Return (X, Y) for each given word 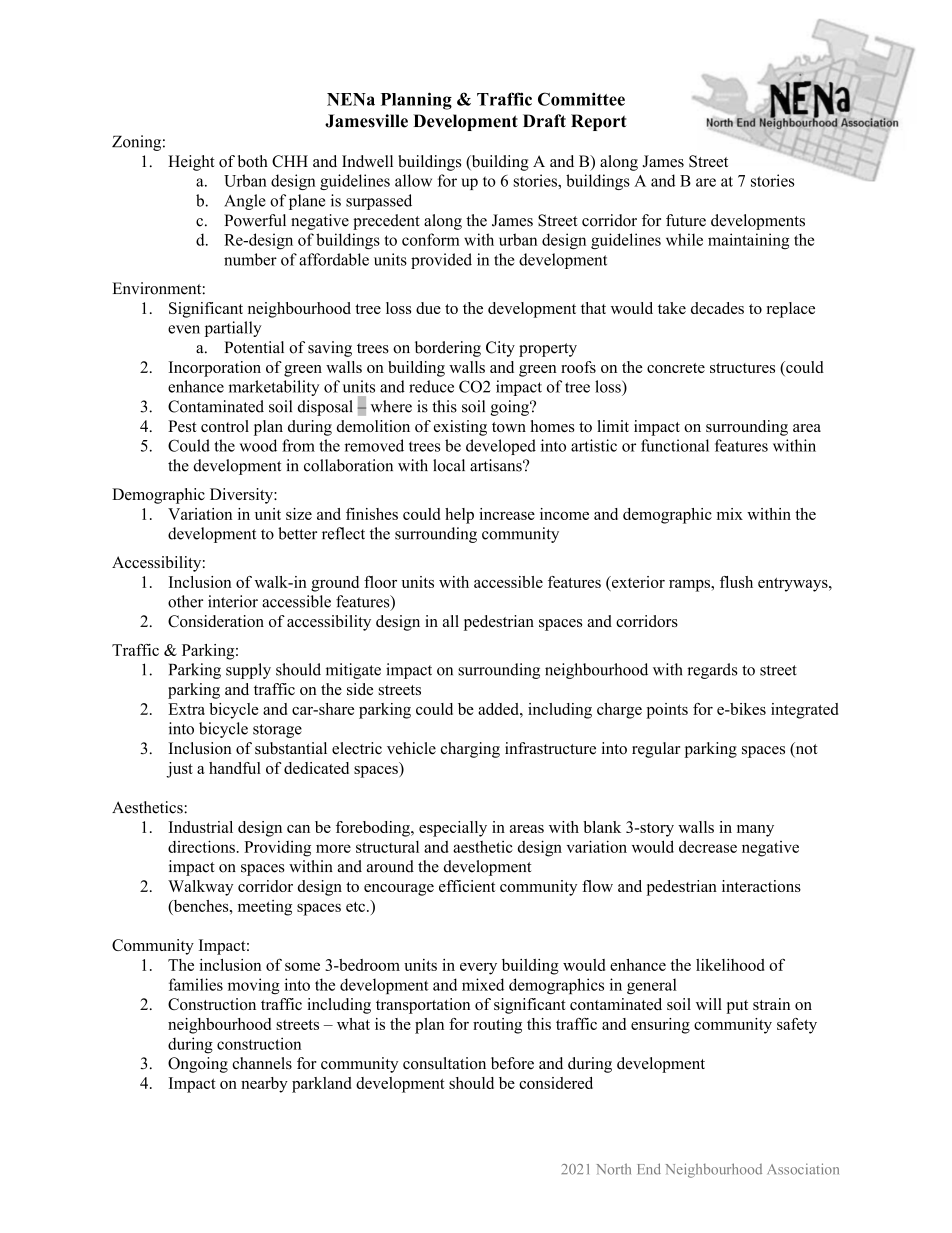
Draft (544, 120)
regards (712, 671)
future (686, 220)
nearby (264, 1085)
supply (248, 671)
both (253, 161)
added (499, 709)
